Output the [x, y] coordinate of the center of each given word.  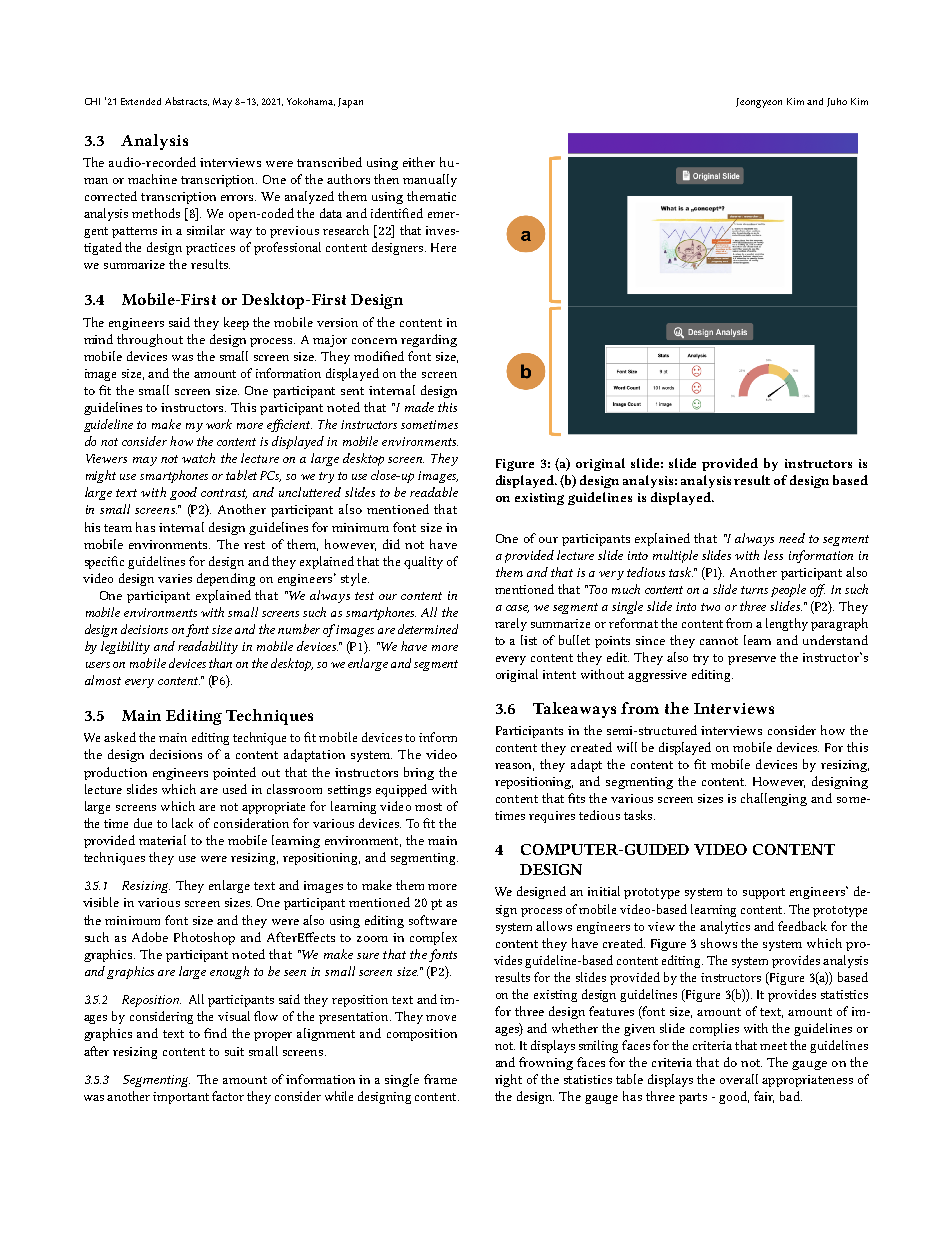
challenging [774, 799]
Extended [141, 101]
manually [430, 180]
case [517, 609]
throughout [150, 340]
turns [754, 590]
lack [182, 823]
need [792, 538]
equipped [401, 790]
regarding [429, 340]
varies [175, 578]
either [419, 162]
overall [739, 1079]
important [181, 1098]
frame [440, 1079]
